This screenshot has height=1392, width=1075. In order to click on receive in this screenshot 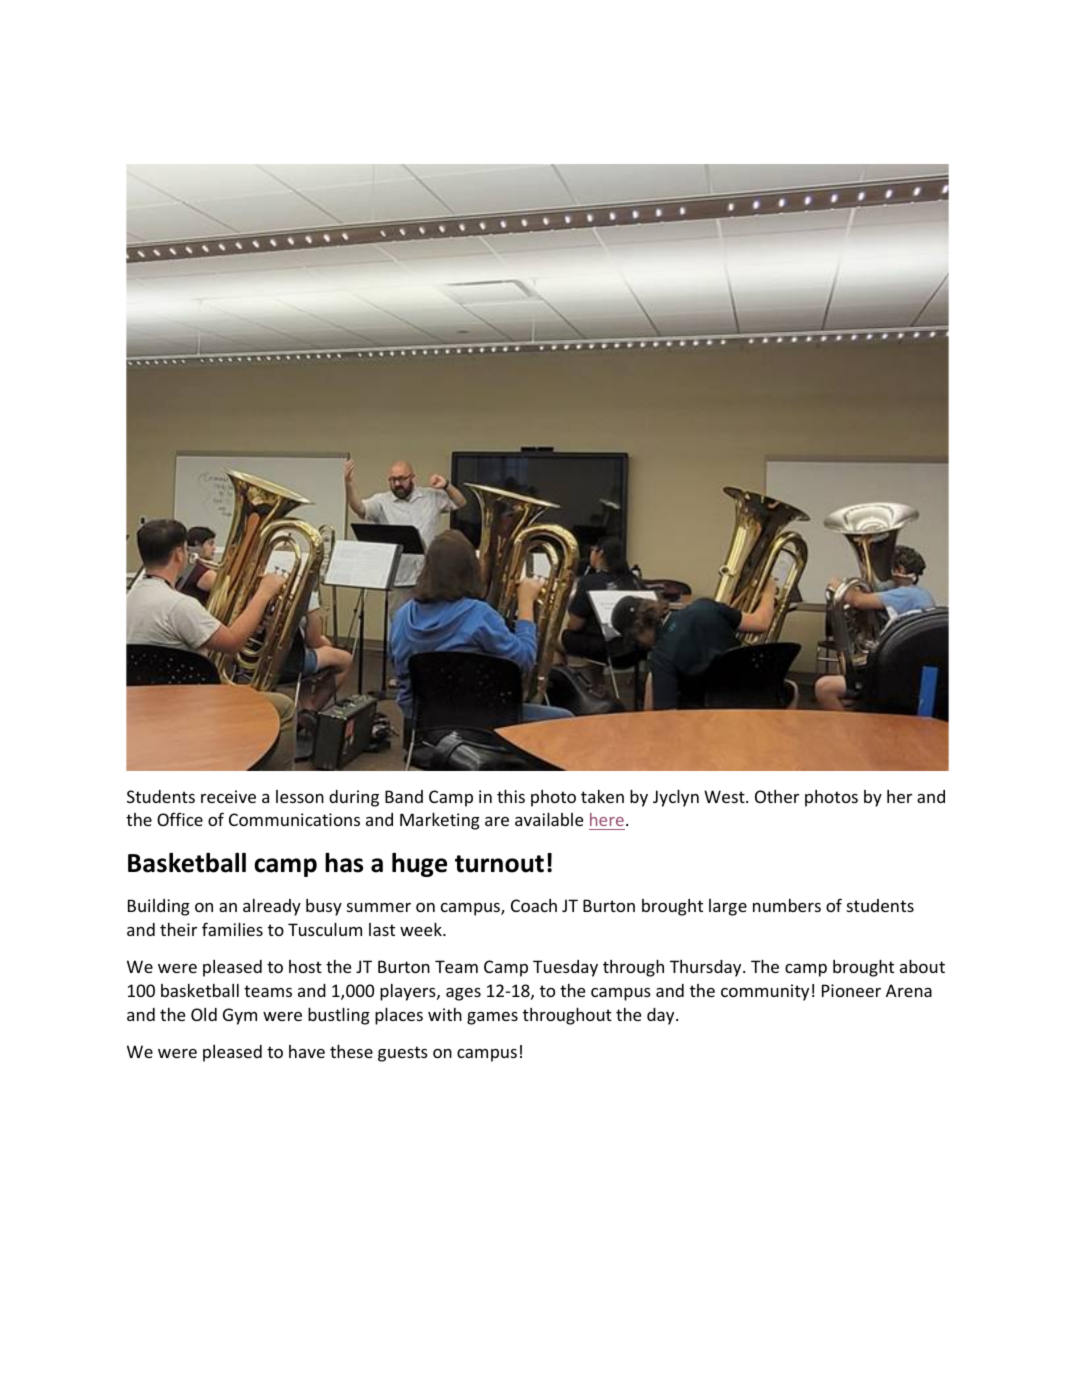, I will do `click(228, 796)`.
